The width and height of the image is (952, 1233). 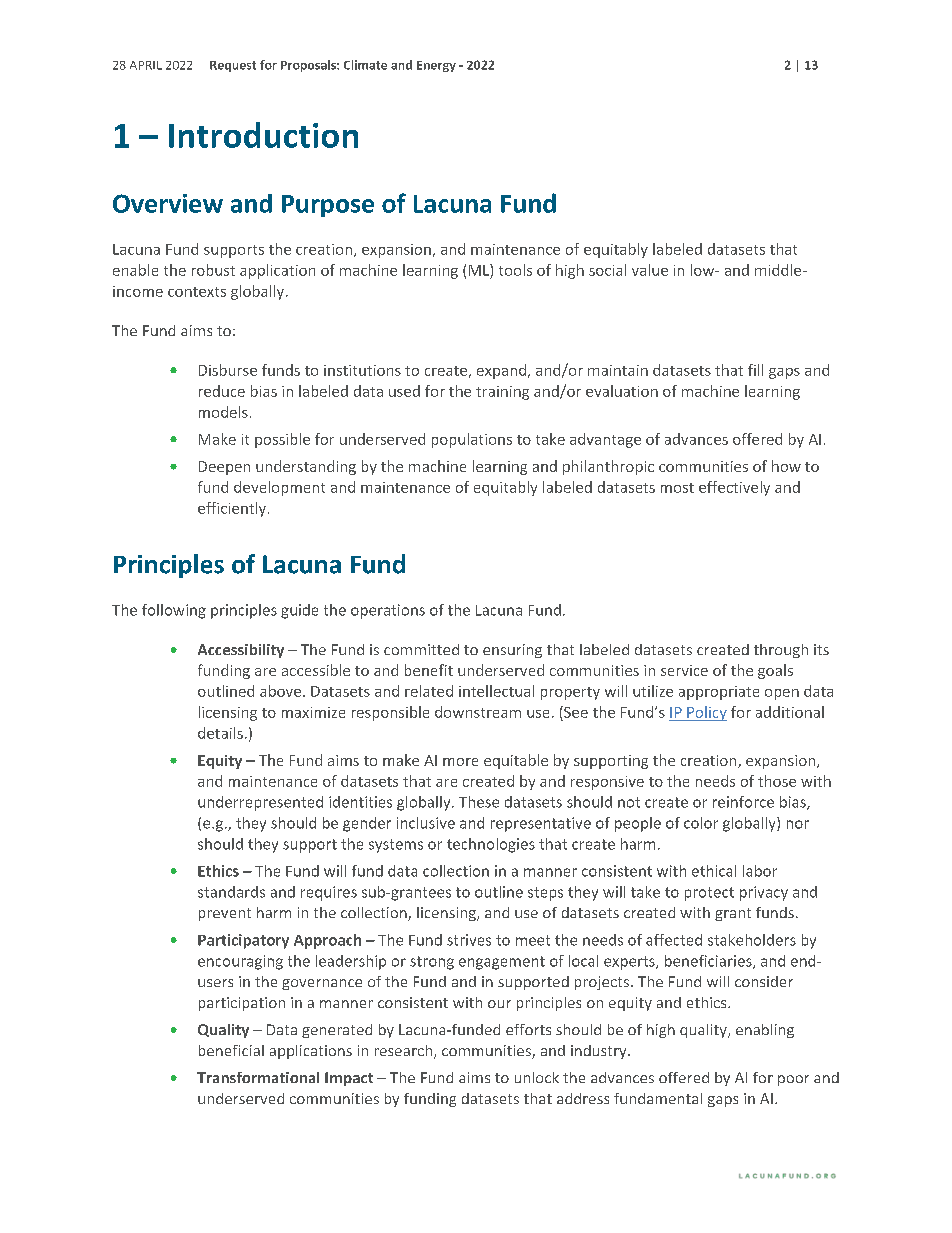 I want to click on Policy, so click(x=706, y=713).
